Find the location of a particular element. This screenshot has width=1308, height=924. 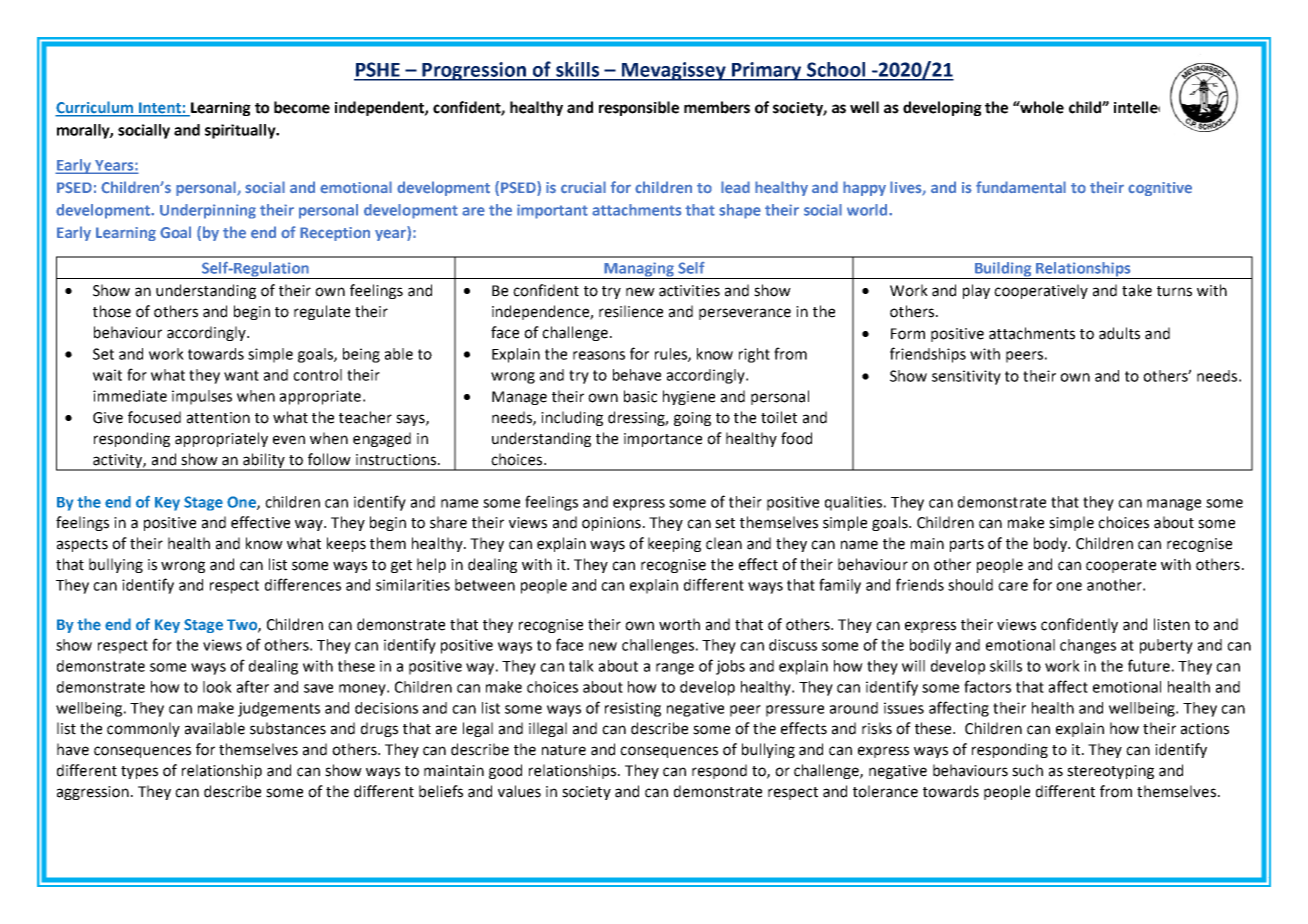

important is located at coordinates (552, 211).
